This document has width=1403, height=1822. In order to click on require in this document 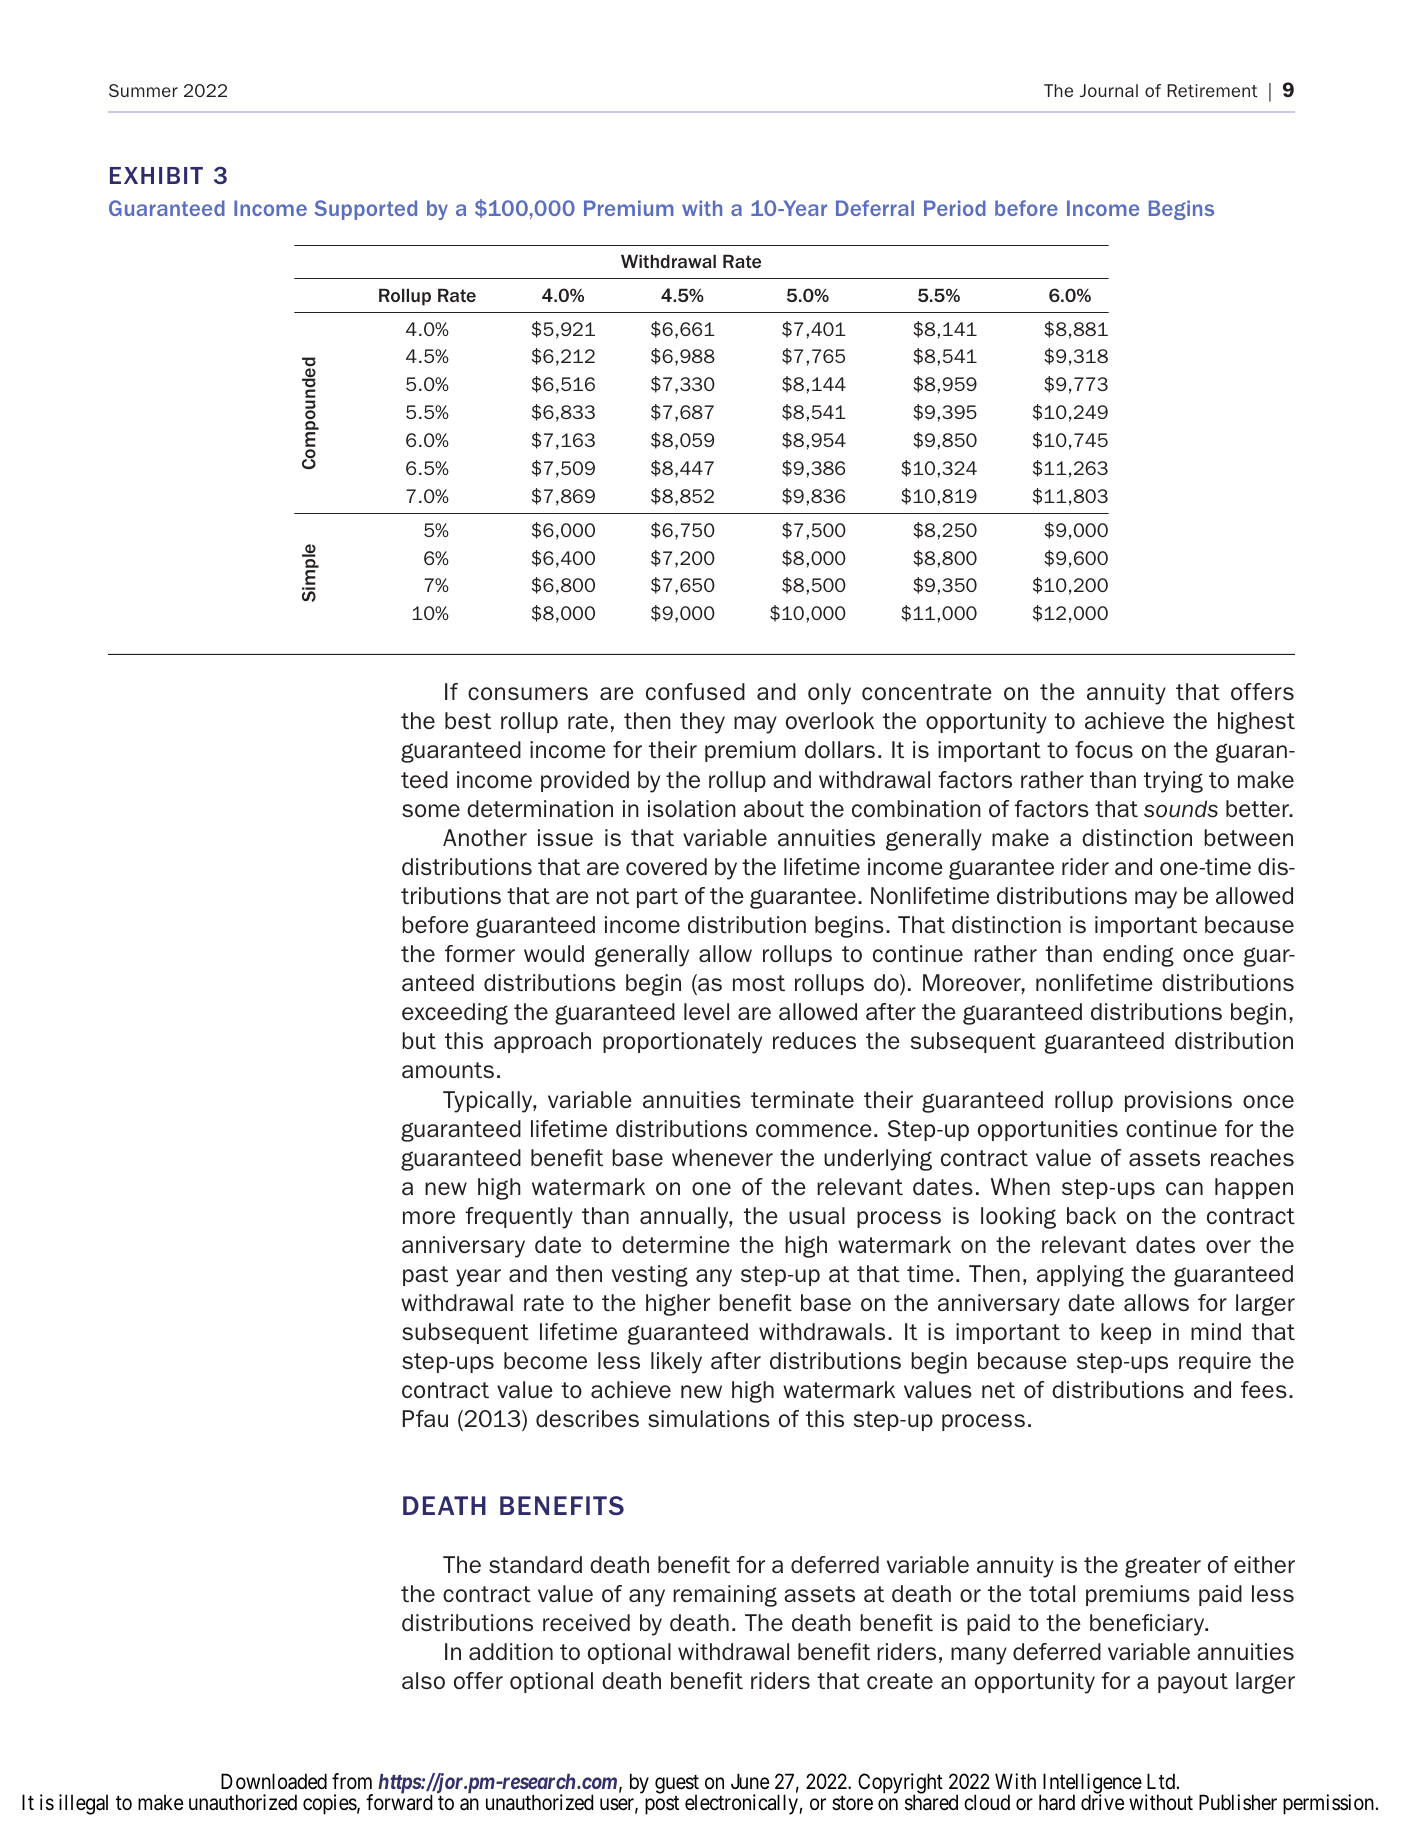, I will do `click(1215, 1362)`.
